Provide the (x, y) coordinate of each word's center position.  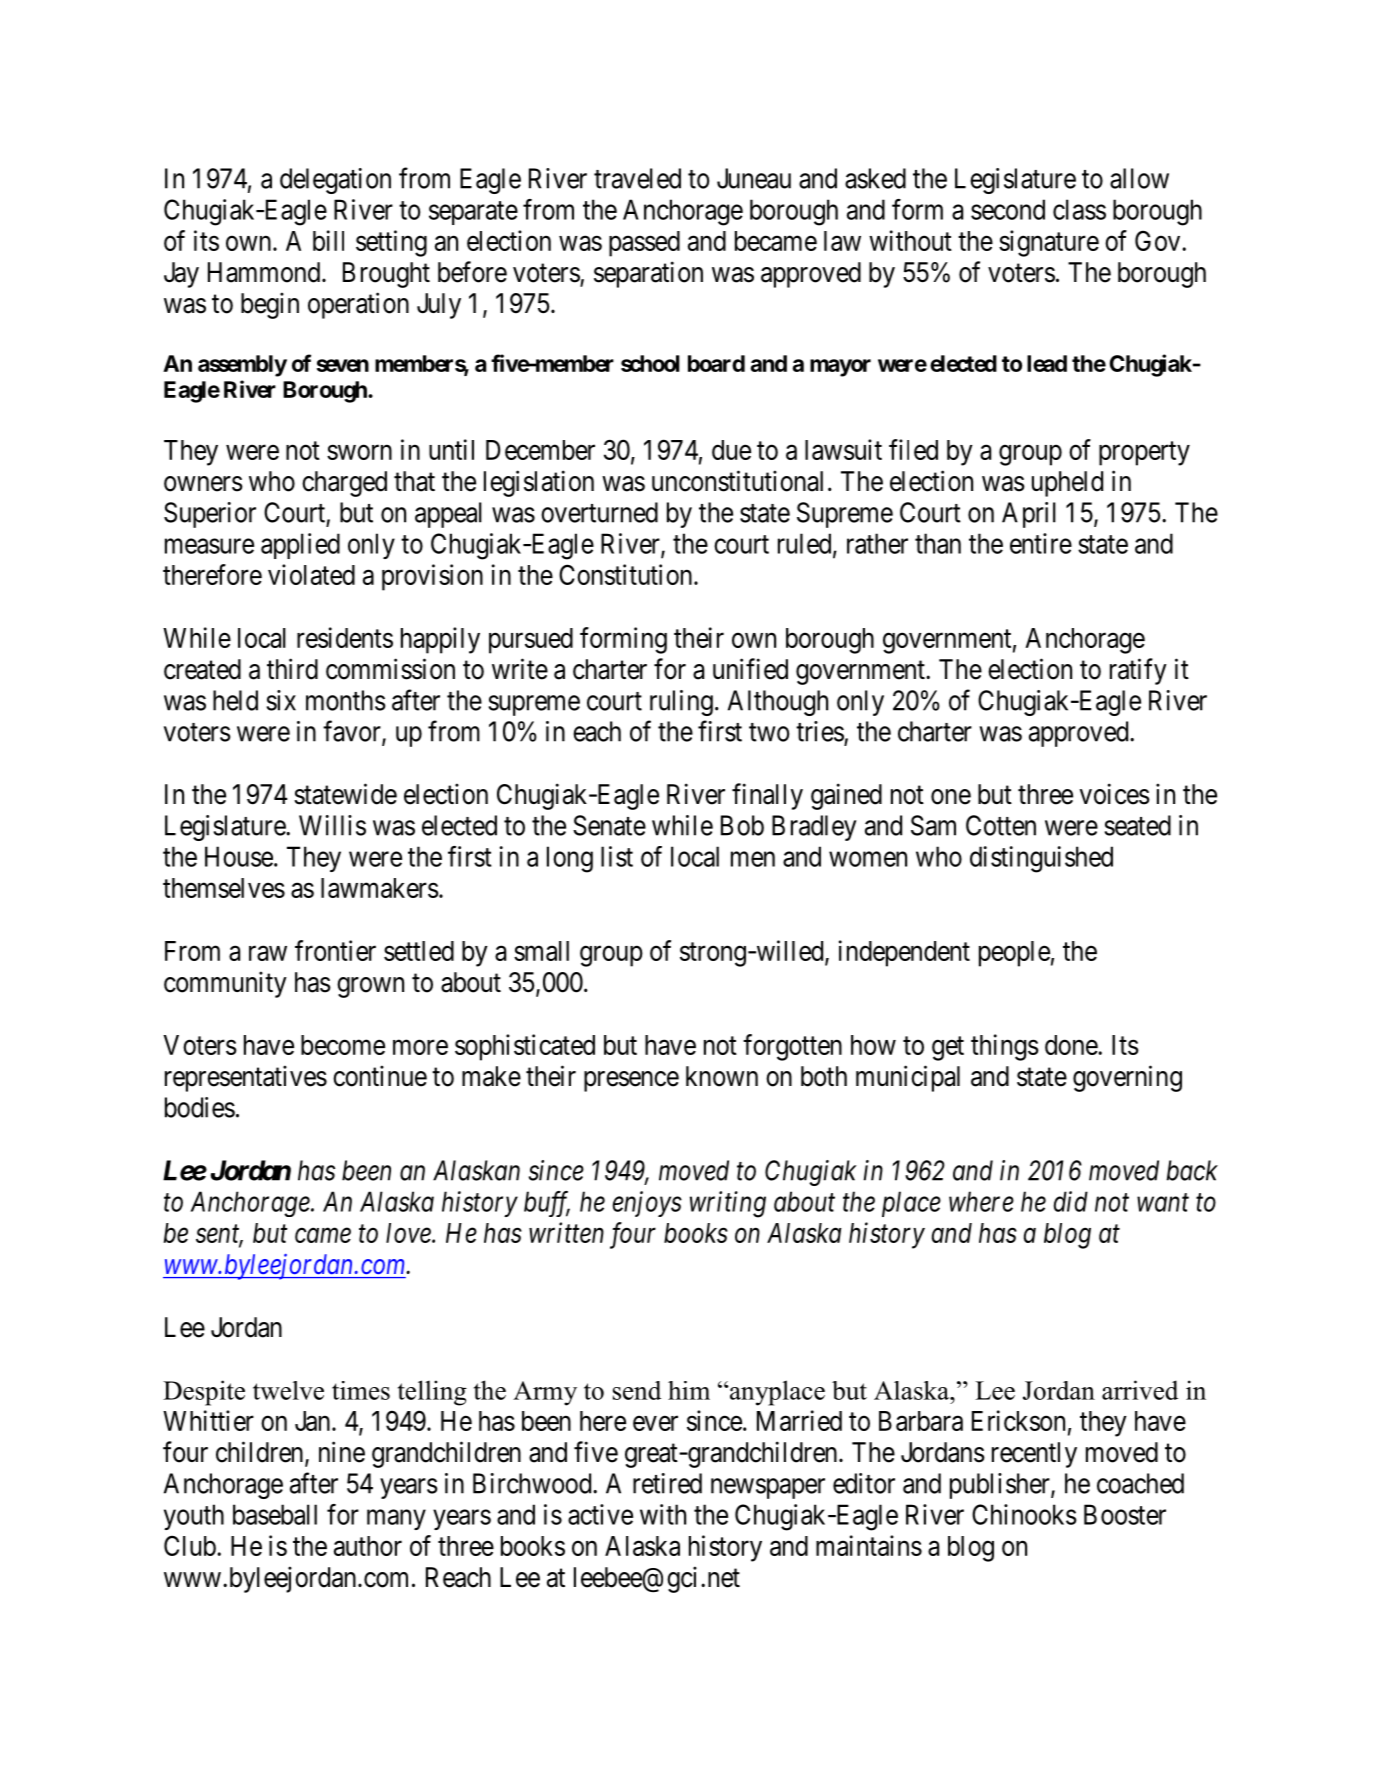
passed (644, 244)
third (292, 669)
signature (1049, 243)
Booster (1125, 1514)
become (343, 1045)
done (1072, 1045)
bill (328, 240)
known (722, 1076)
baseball (275, 1514)
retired (667, 1483)
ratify (1138, 671)
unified (750, 669)
